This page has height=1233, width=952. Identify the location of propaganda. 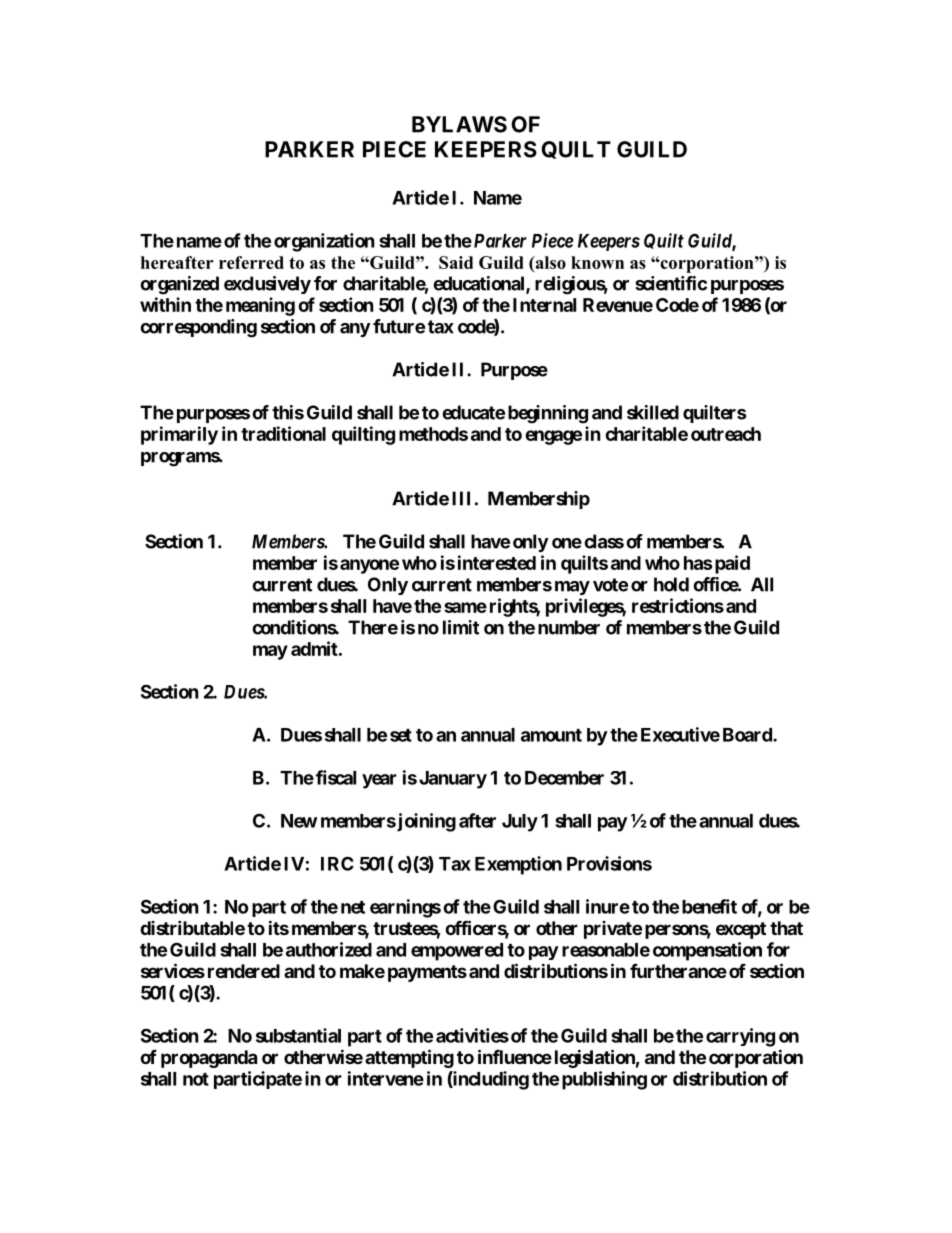
(209, 1059).
